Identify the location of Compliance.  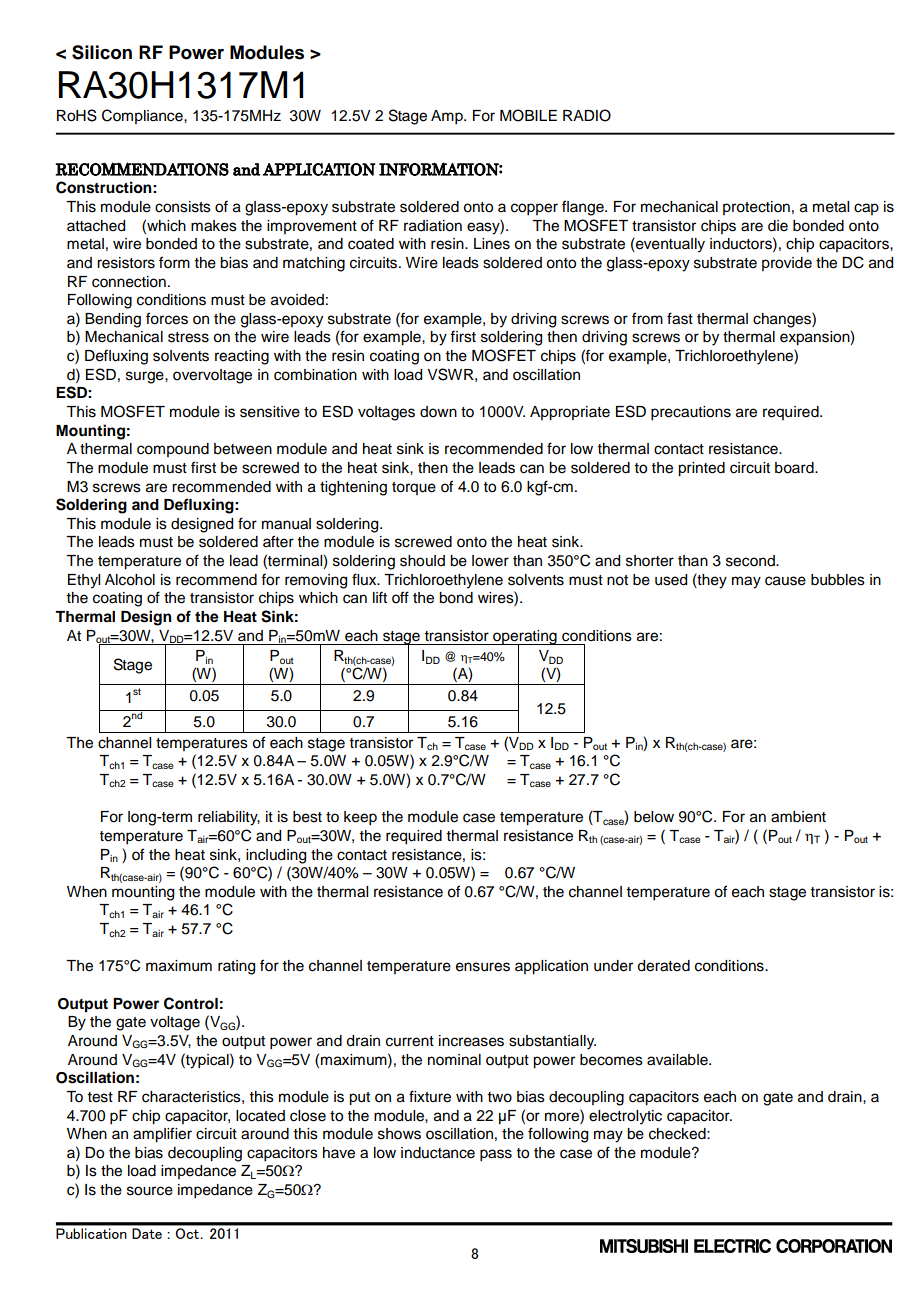
(143, 116).
